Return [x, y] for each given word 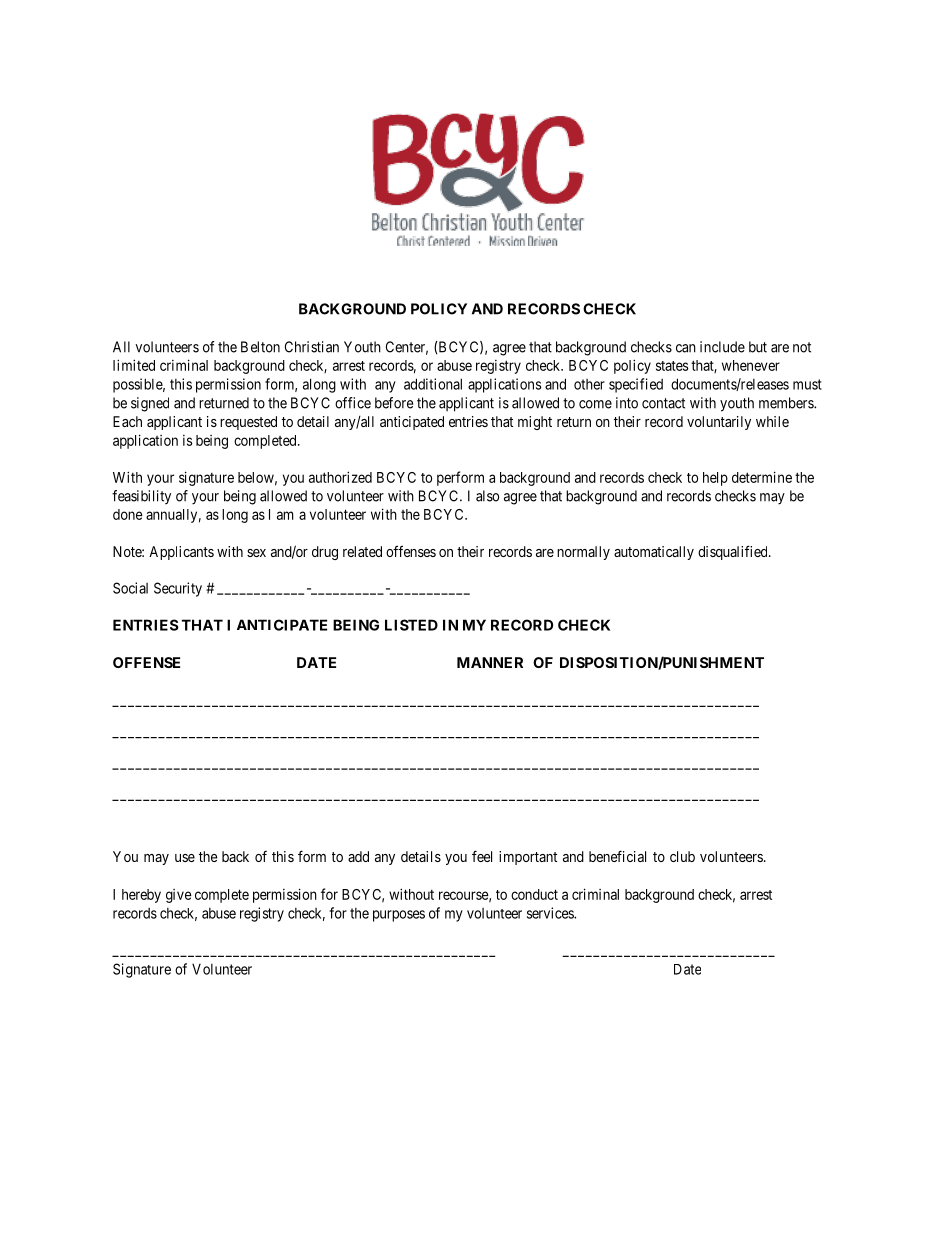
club [682, 856]
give [179, 896]
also [487, 496]
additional [433, 384]
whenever [751, 365]
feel [482, 856]
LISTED [411, 625]
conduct [534, 894]
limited [134, 365]
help [715, 479]
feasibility [141, 497]
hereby [141, 896]
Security [178, 589]
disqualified [734, 552]
